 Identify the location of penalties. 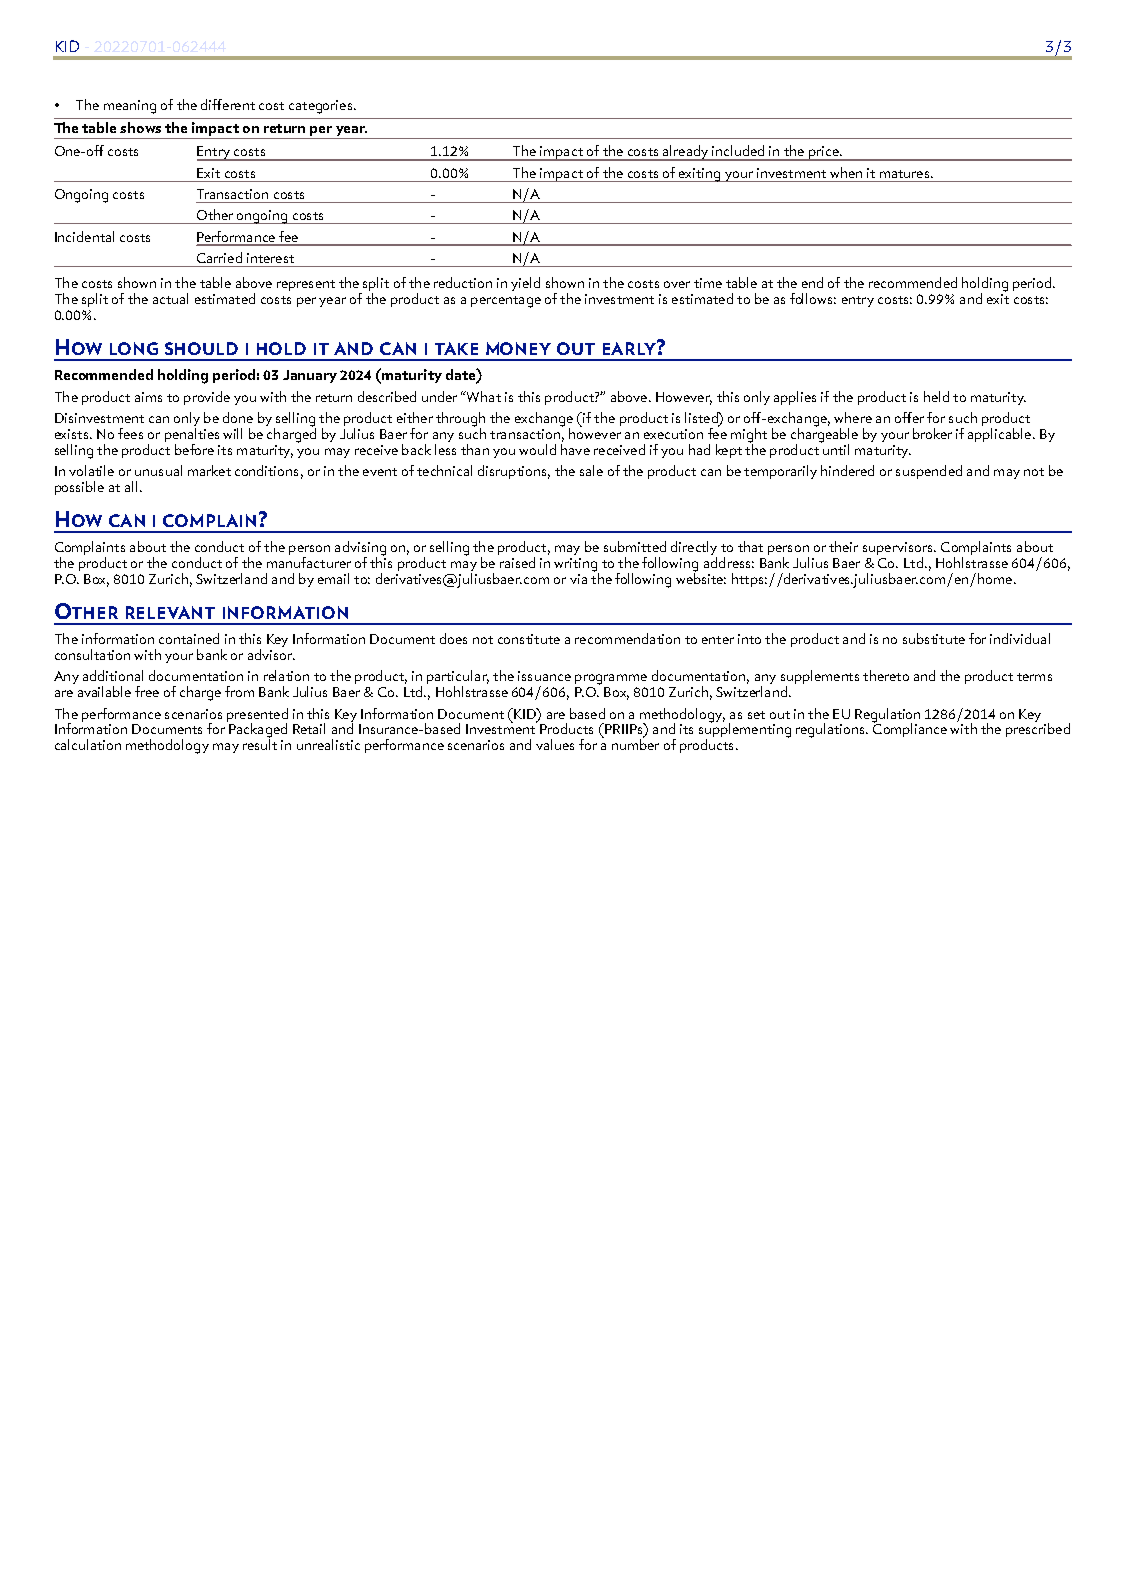
(192, 433).
